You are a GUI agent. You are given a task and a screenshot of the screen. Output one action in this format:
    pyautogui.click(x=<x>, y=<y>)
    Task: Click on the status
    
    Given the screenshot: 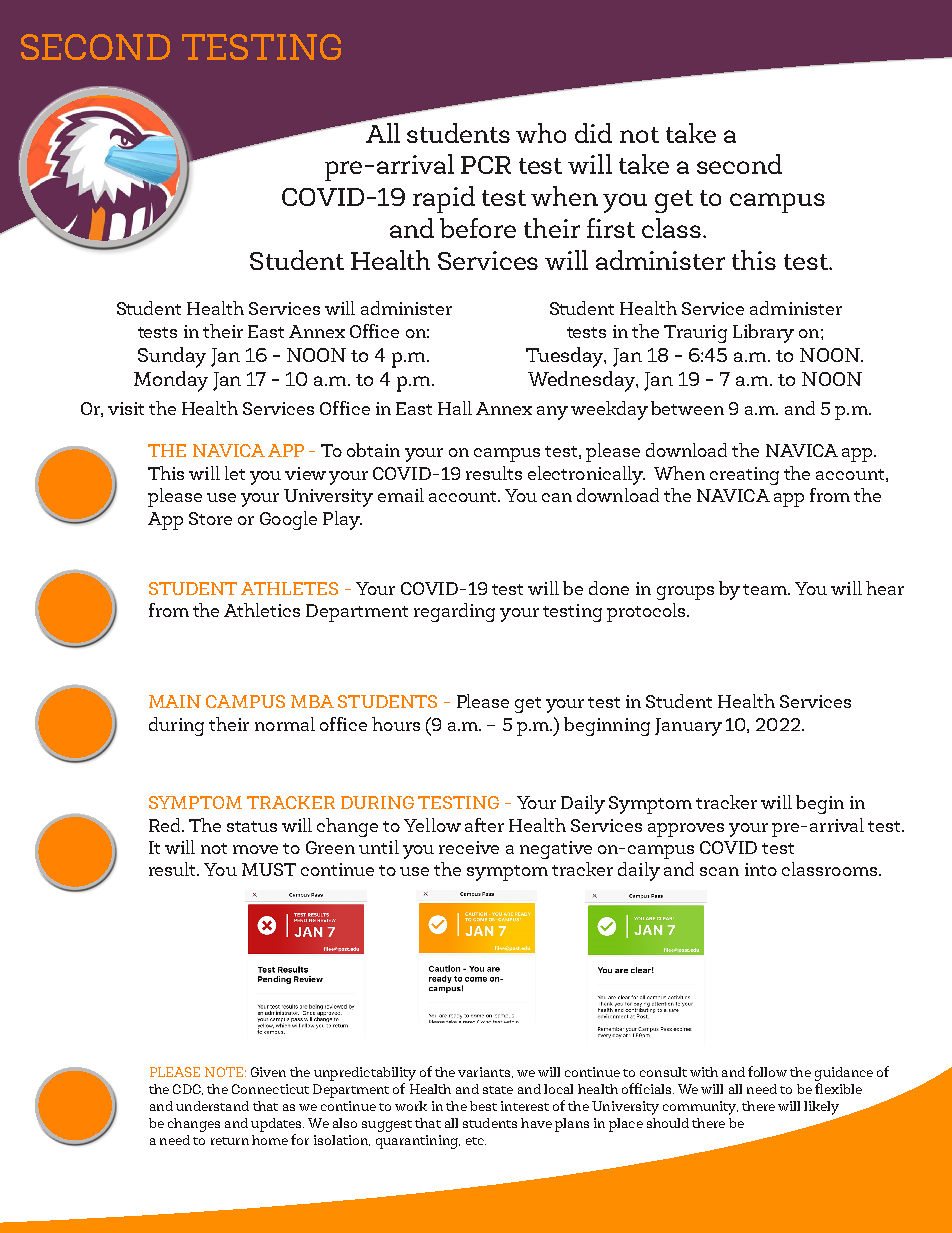 What is the action you would take?
    pyautogui.click(x=252, y=826)
